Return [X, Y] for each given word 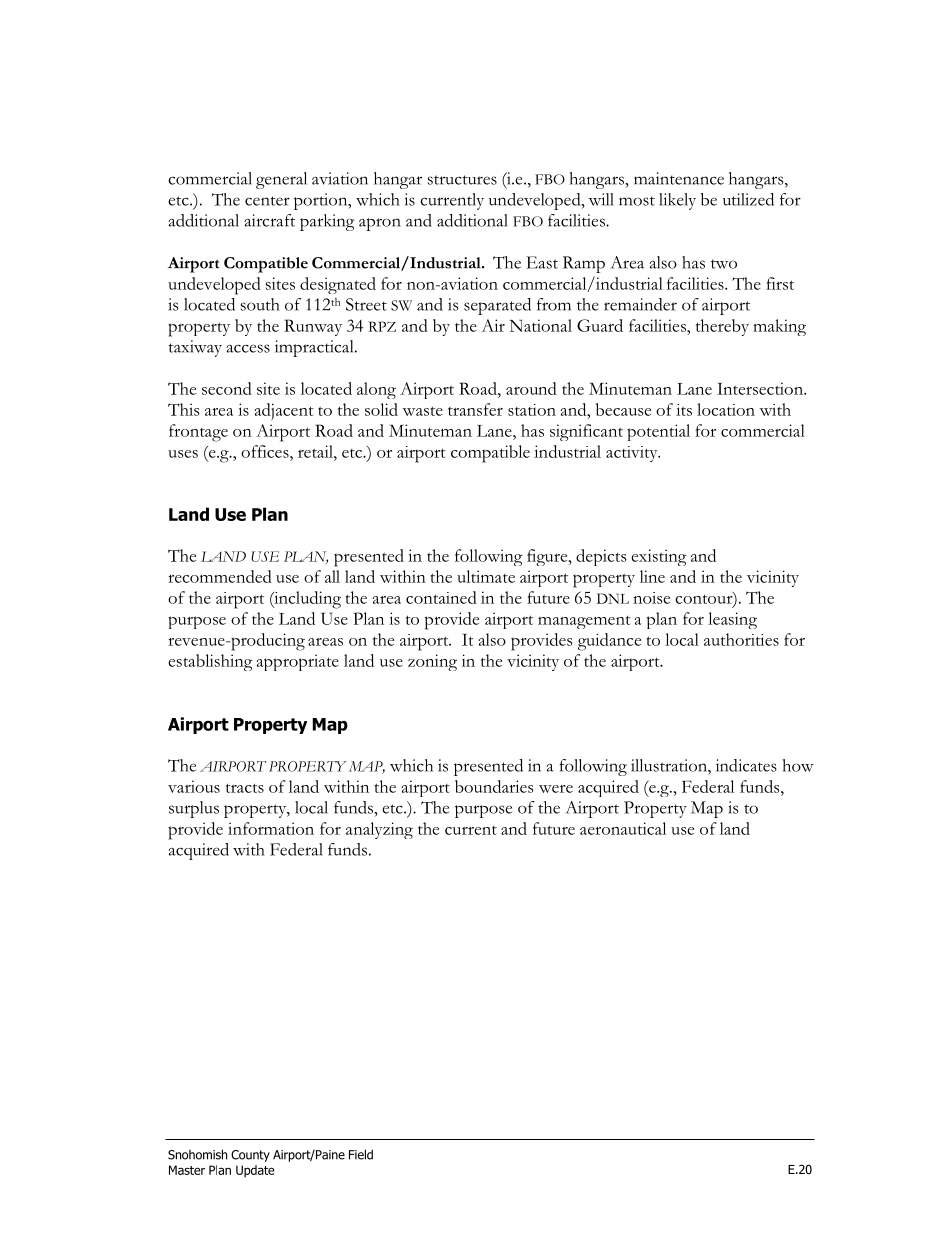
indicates [746, 765]
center [267, 201]
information [271, 828]
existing [659, 557]
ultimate [486, 576]
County [250, 1156]
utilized [748, 199]
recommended [220, 576]
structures [462, 180]
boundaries [494, 786]
